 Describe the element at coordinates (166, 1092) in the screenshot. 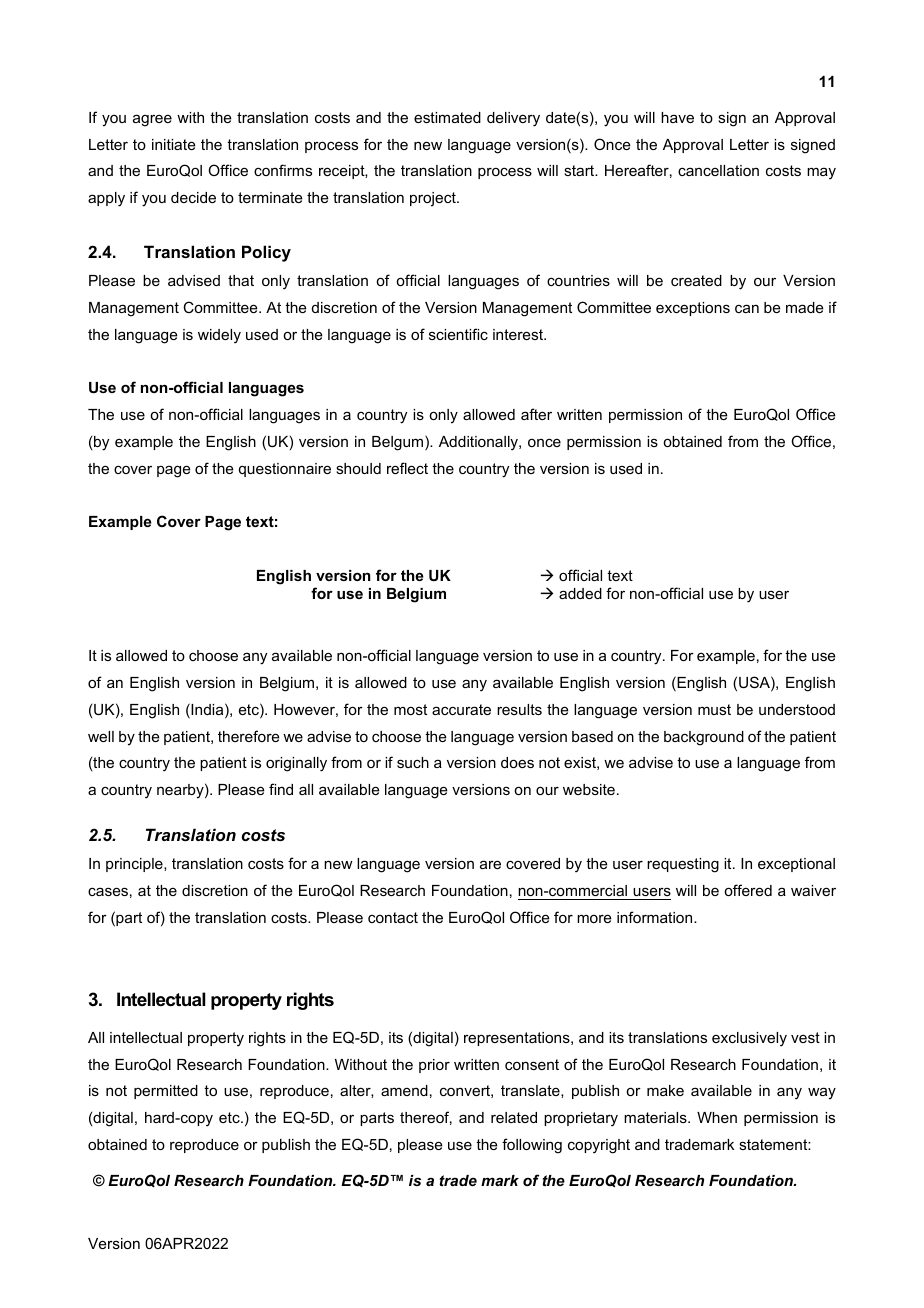

I see `permitted` at that location.
